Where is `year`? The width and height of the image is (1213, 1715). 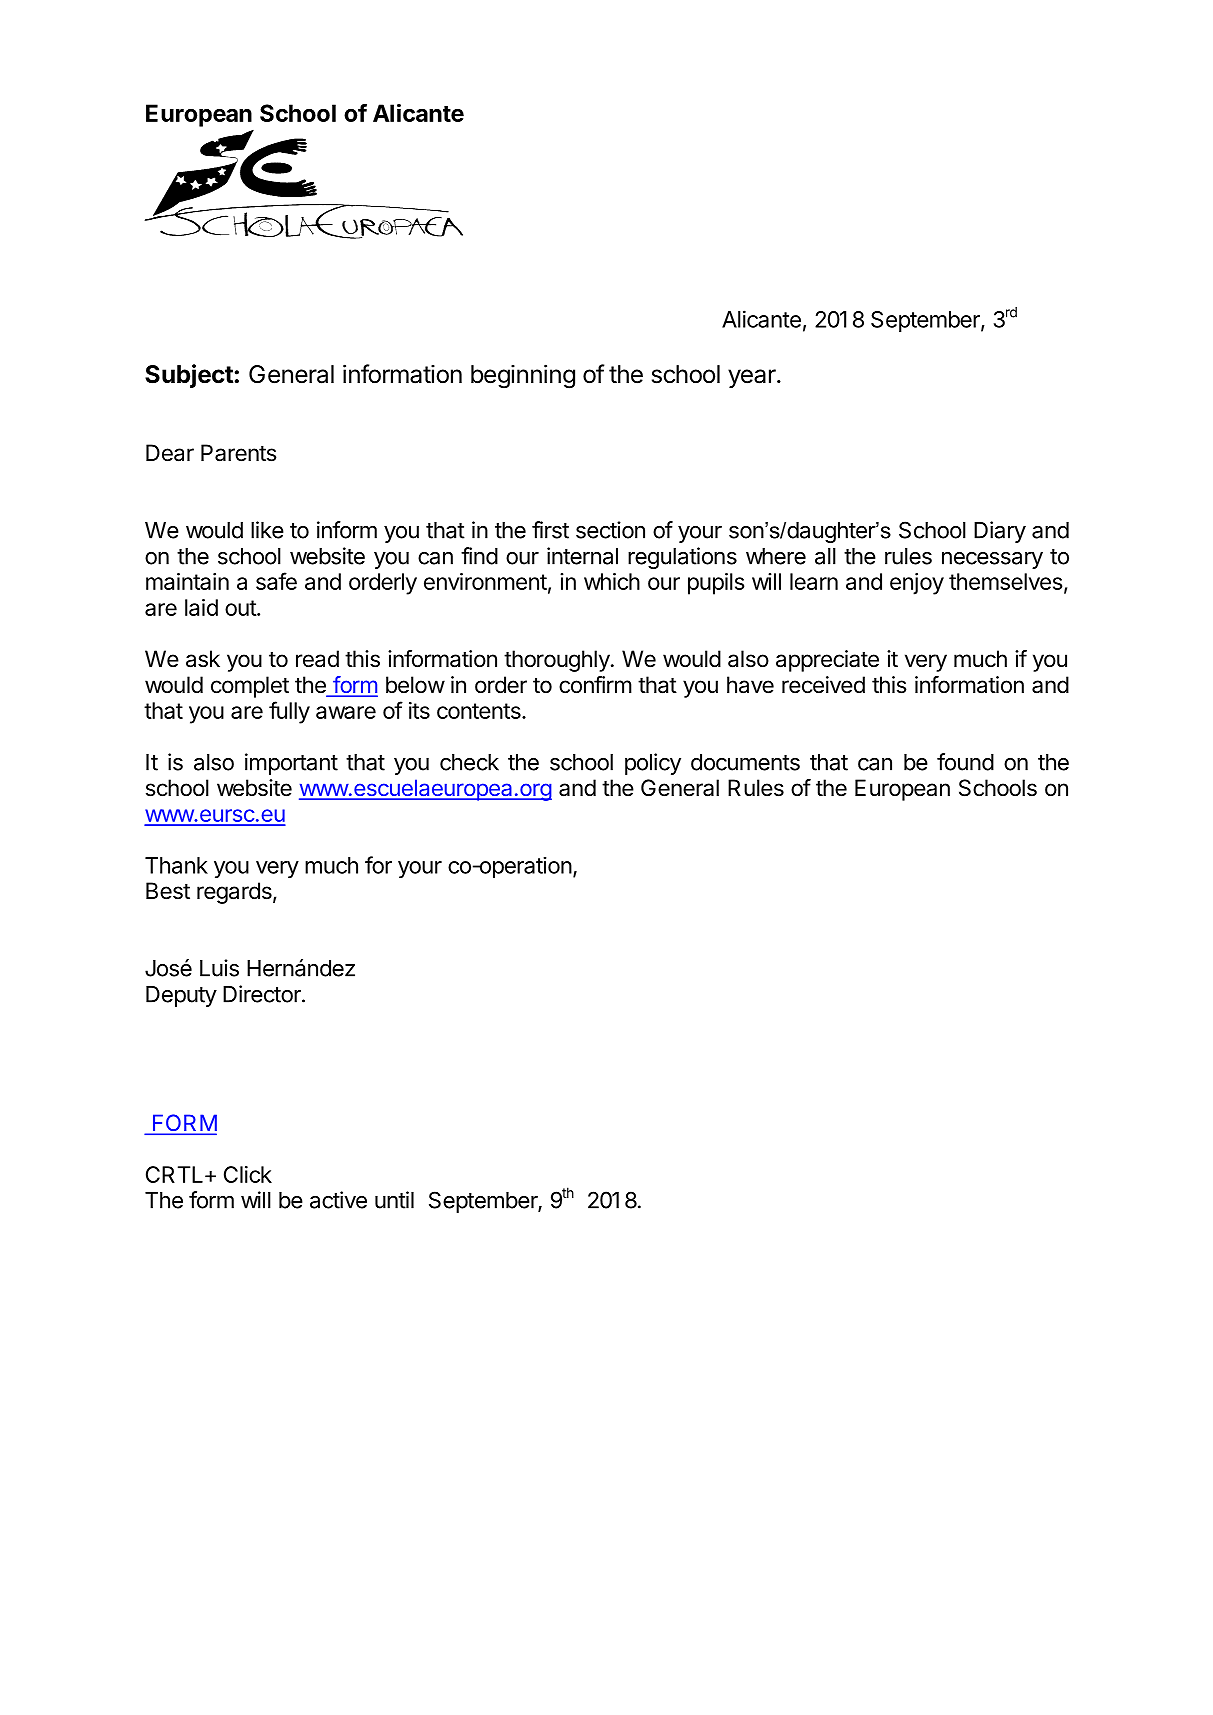
year is located at coordinates (753, 378).
